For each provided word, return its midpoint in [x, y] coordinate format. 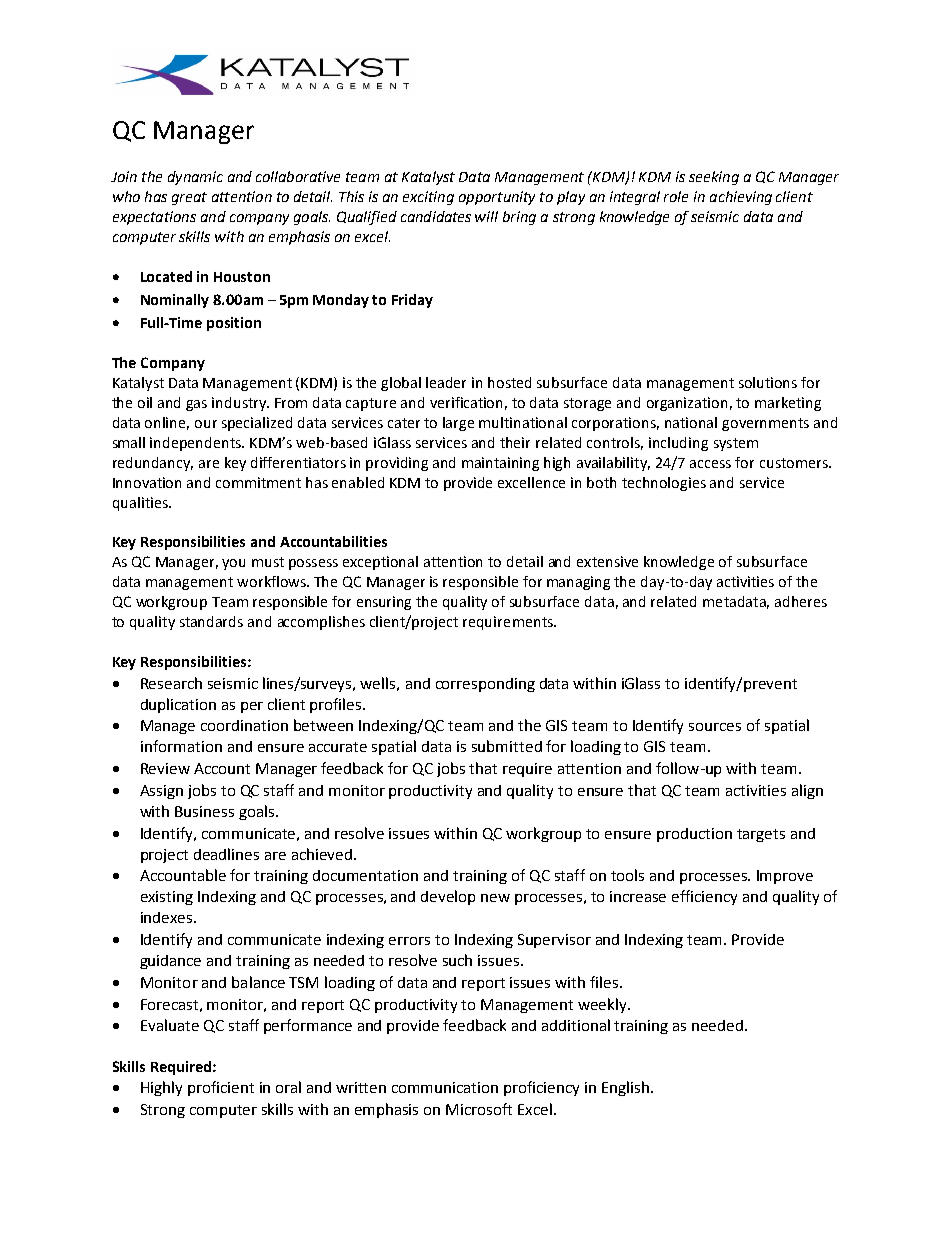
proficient [221, 1088]
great [189, 198]
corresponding [485, 685]
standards [211, 621]
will [486, 216]
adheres [801, 601]
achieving [741, 198]
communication [445, 1087]
